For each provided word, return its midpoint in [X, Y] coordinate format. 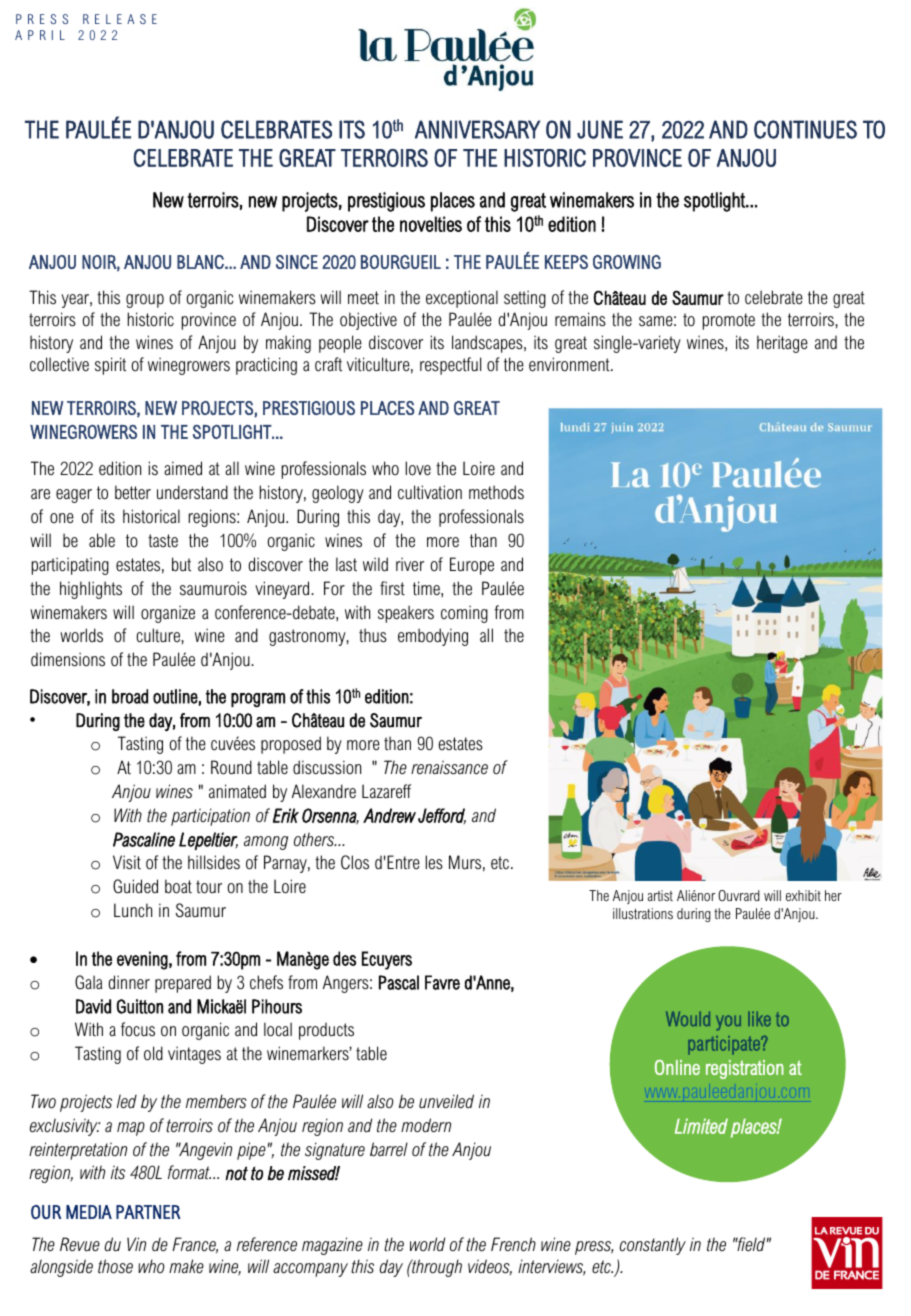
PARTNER [148, 1212]
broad [130, 696]
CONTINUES [805, 129]
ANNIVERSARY [477, 129]
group [145, 301]
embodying [433, 637]
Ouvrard [739, 895]
